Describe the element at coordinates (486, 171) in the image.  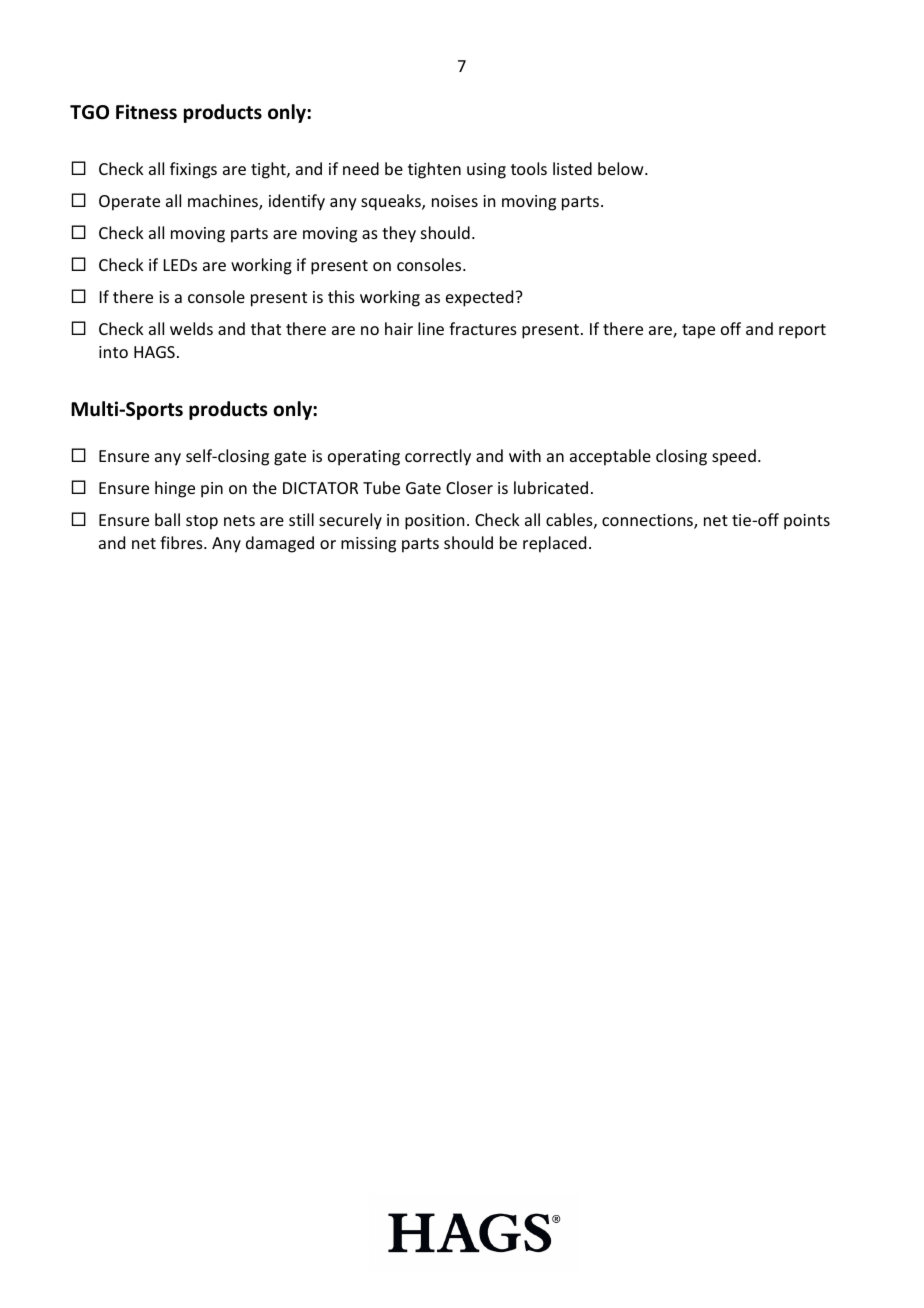
I see `using` at that location.
